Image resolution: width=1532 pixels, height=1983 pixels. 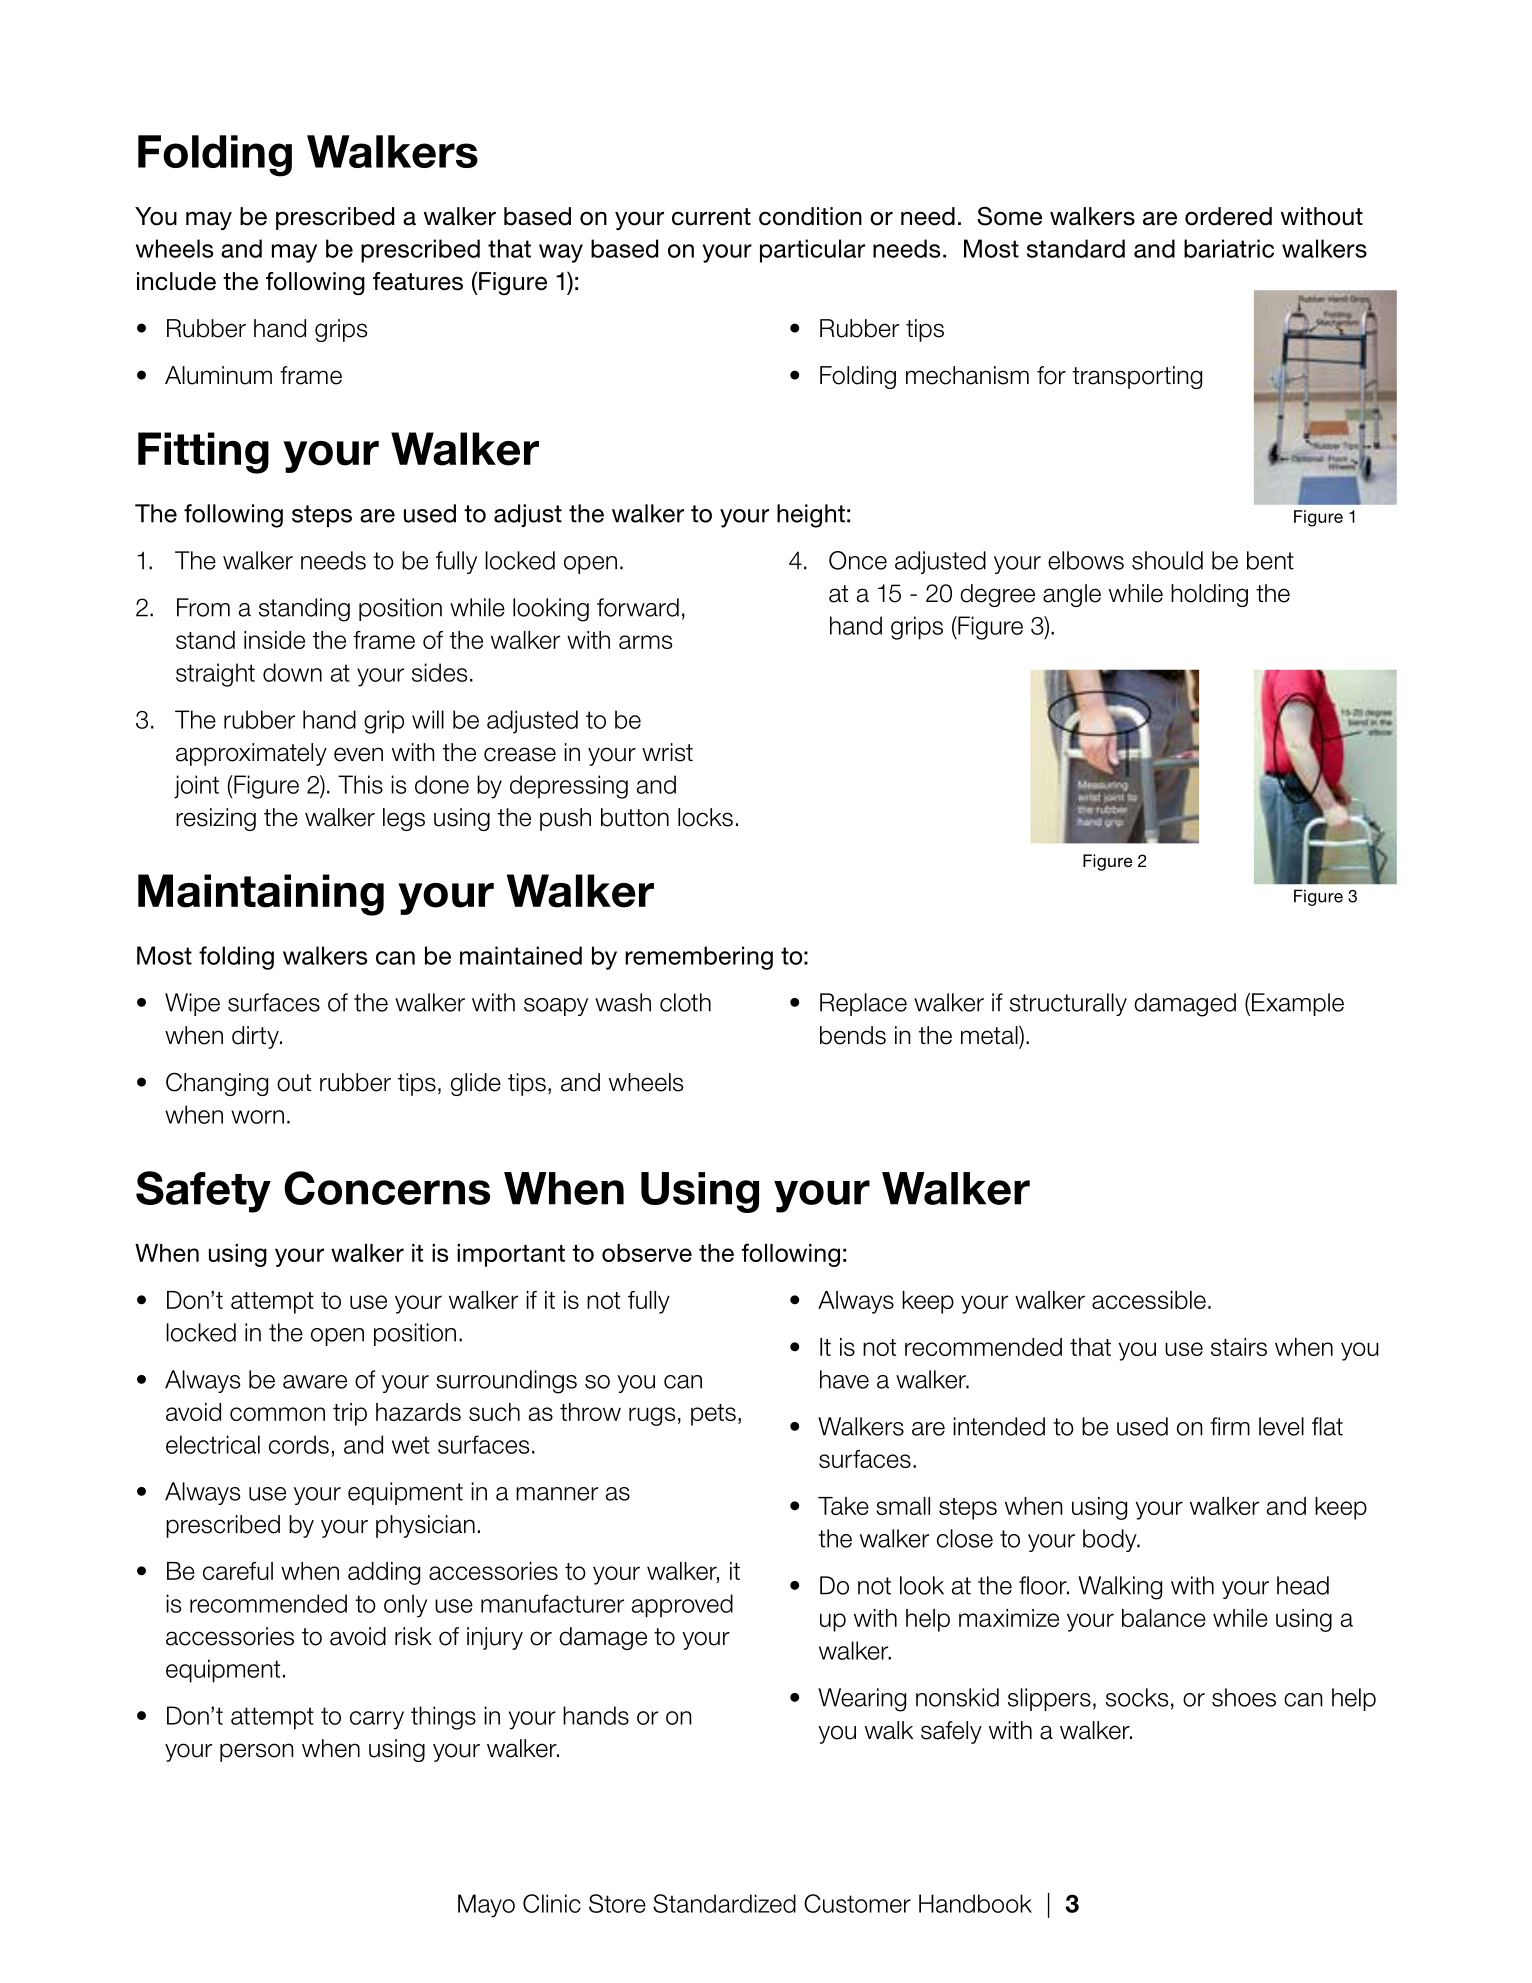 What do you see at coordinates (418, 281) in the page?
I see `features` at bounding box center [418, 281].
